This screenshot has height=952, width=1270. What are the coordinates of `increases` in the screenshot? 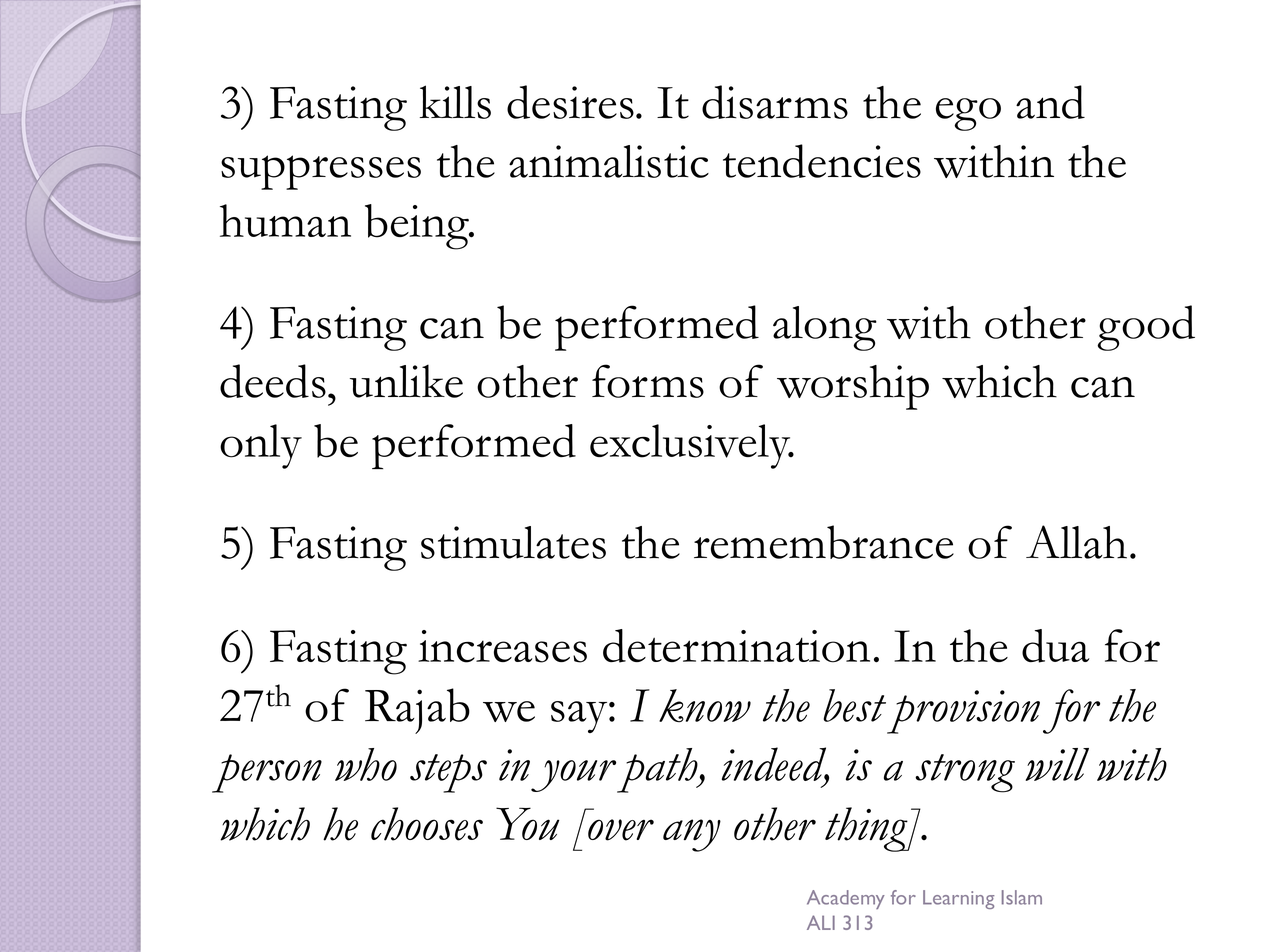 It's located at (502, 646).
